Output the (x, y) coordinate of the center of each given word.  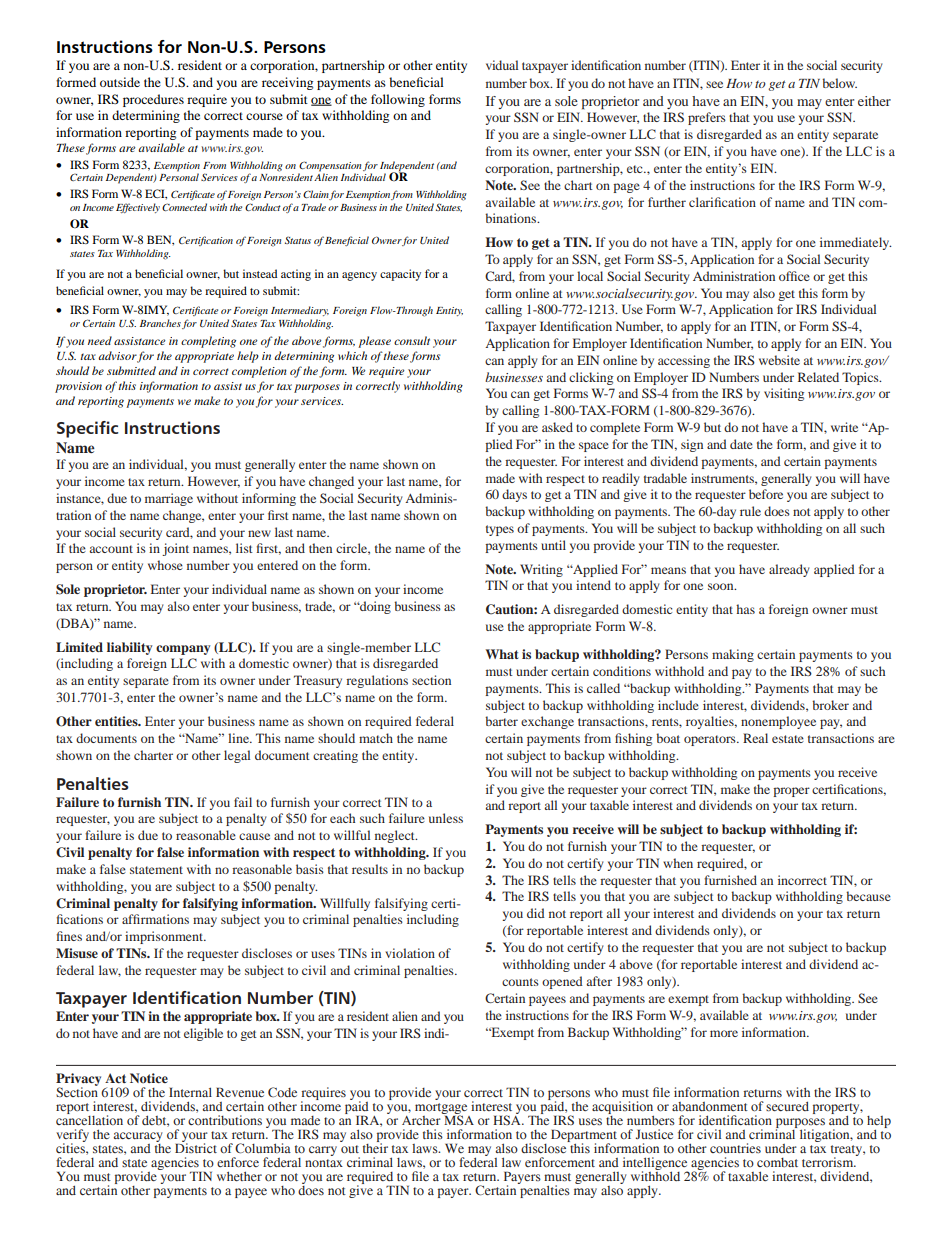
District (196, 1147)
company (183, 650)
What (501, 654)
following (398, 100)
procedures (153, 100)
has (745, 609)
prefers (707, 118)
